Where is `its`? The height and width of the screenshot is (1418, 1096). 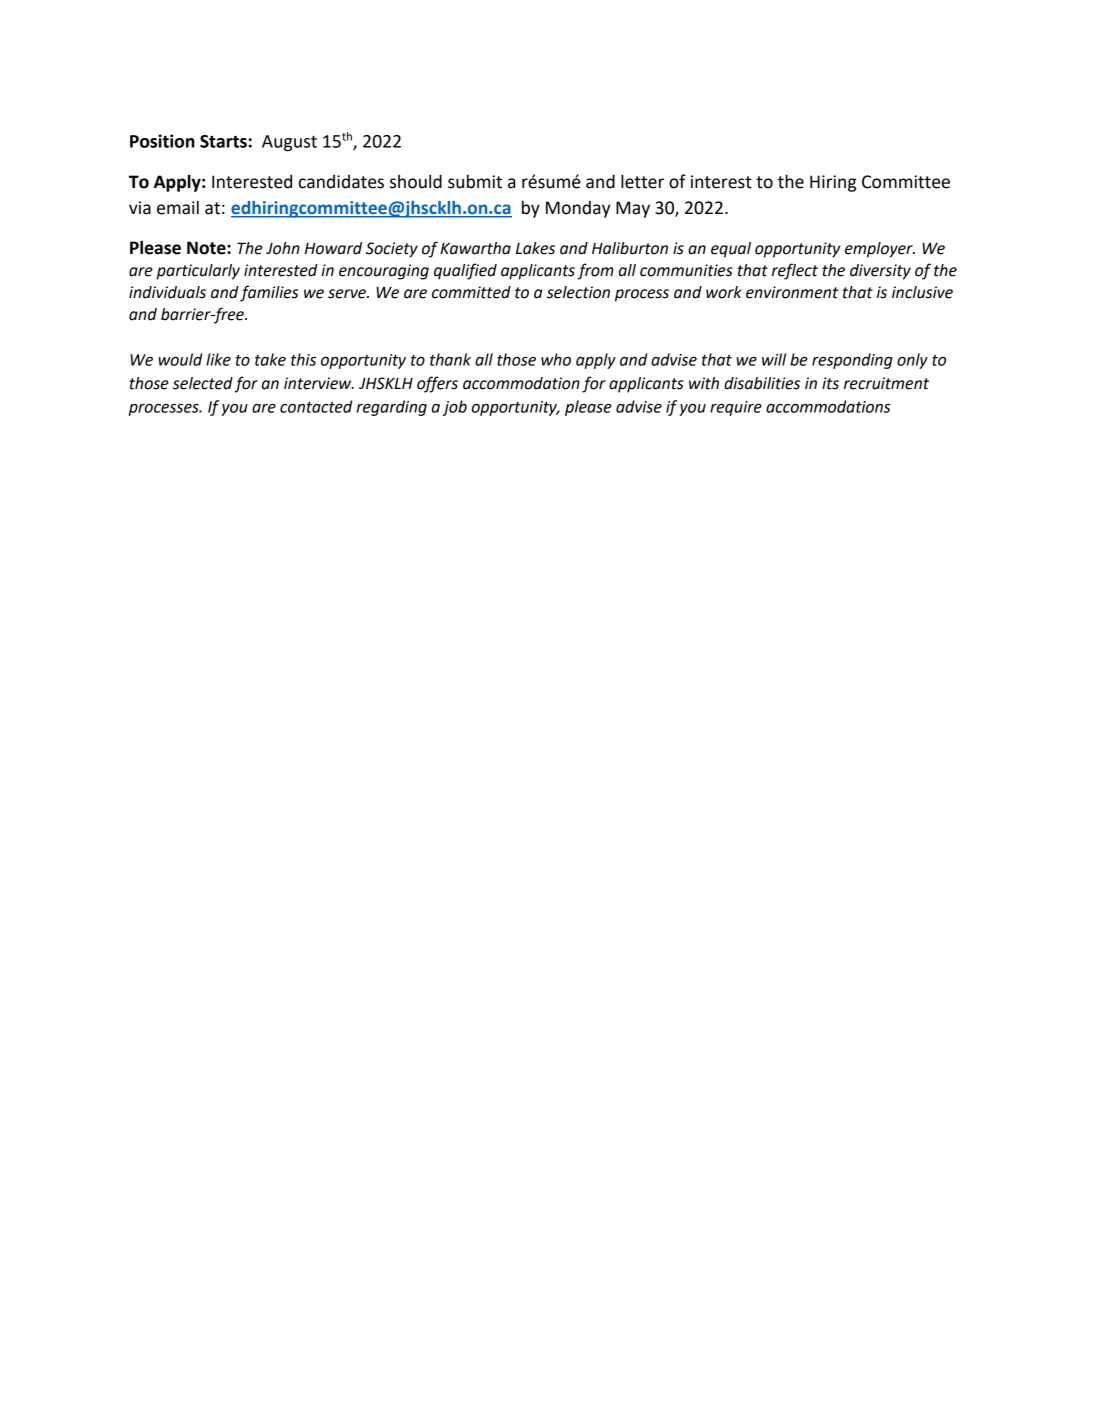 its is located at coordinates (830, 383).
